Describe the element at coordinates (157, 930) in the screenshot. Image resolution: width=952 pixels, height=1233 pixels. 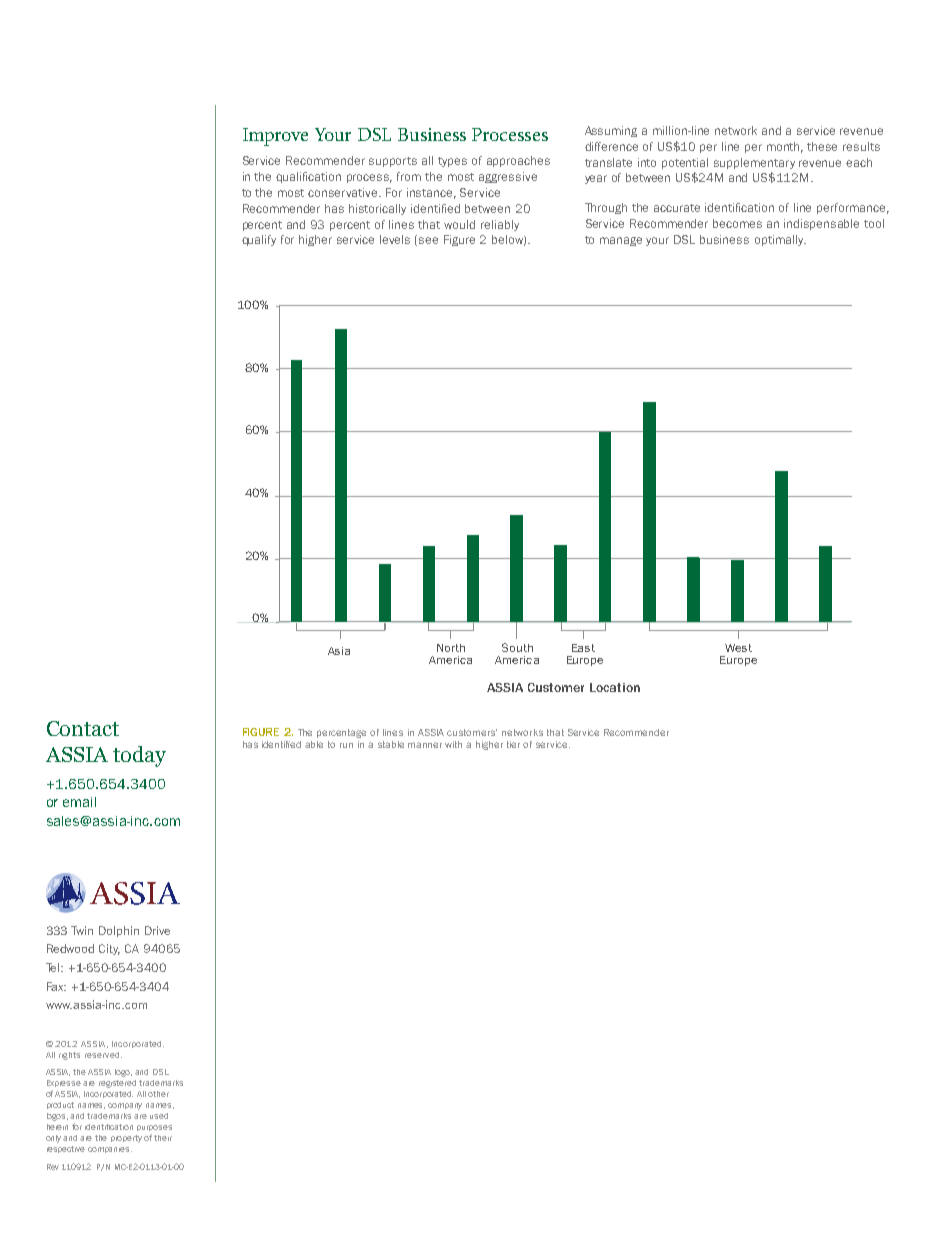
I see `Drive` at that location.
